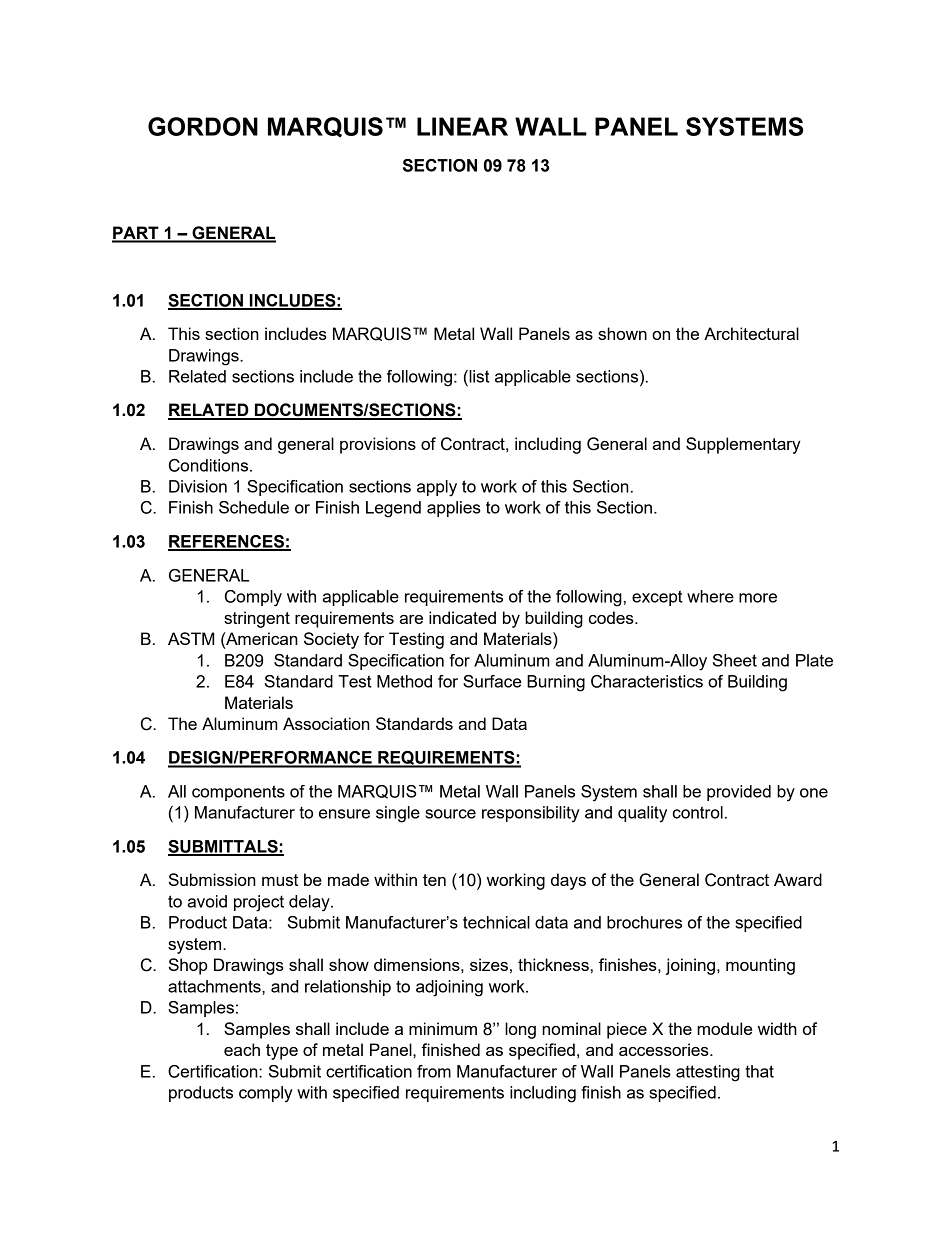 The height and width of the screenshot is (1233, 952). Describe the element at coordinates (751, 333) in the screenshot. I see `Architectural` at that location.
